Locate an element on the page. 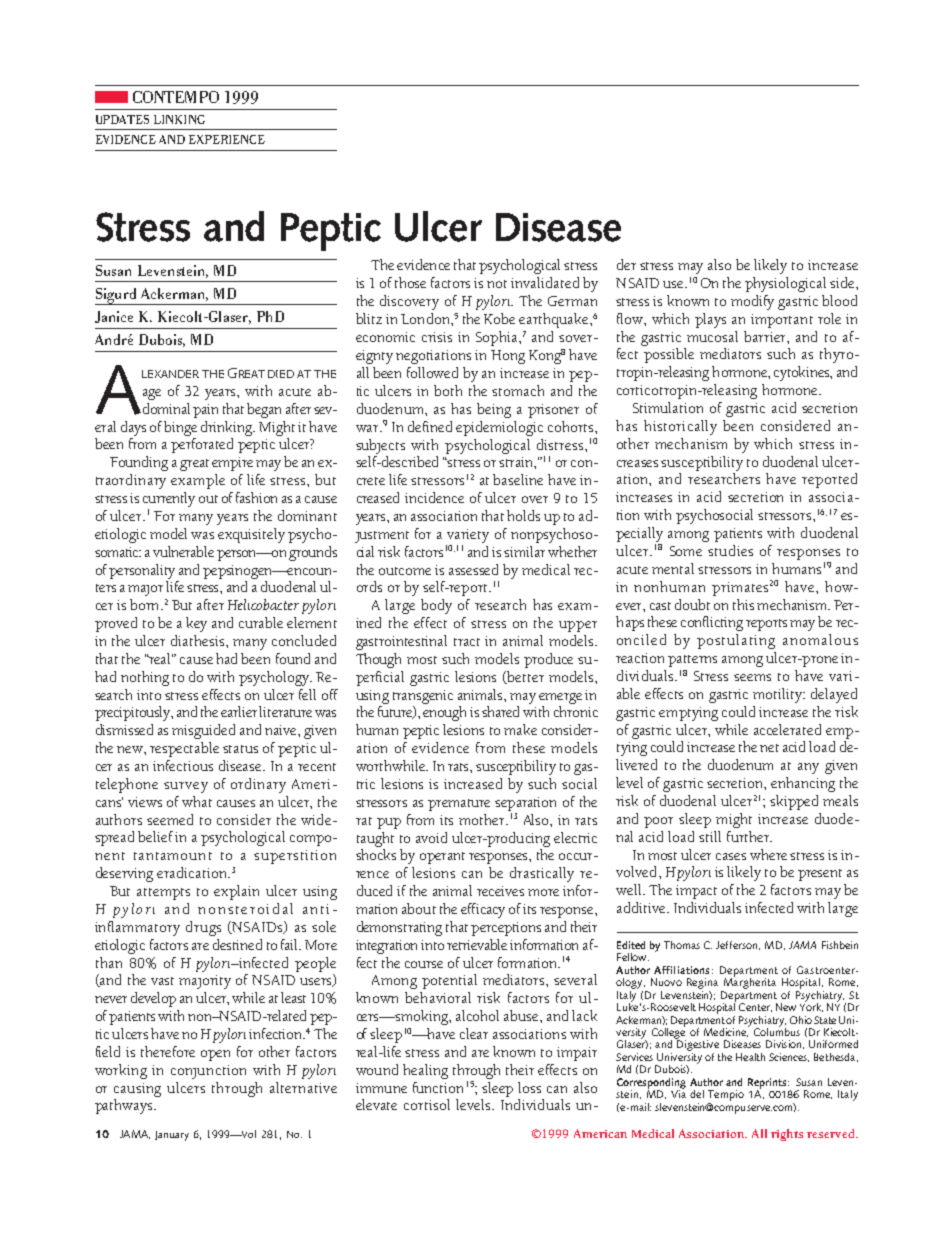 The image size is (952, 1233). premature is located at coordinates (459, 805).
